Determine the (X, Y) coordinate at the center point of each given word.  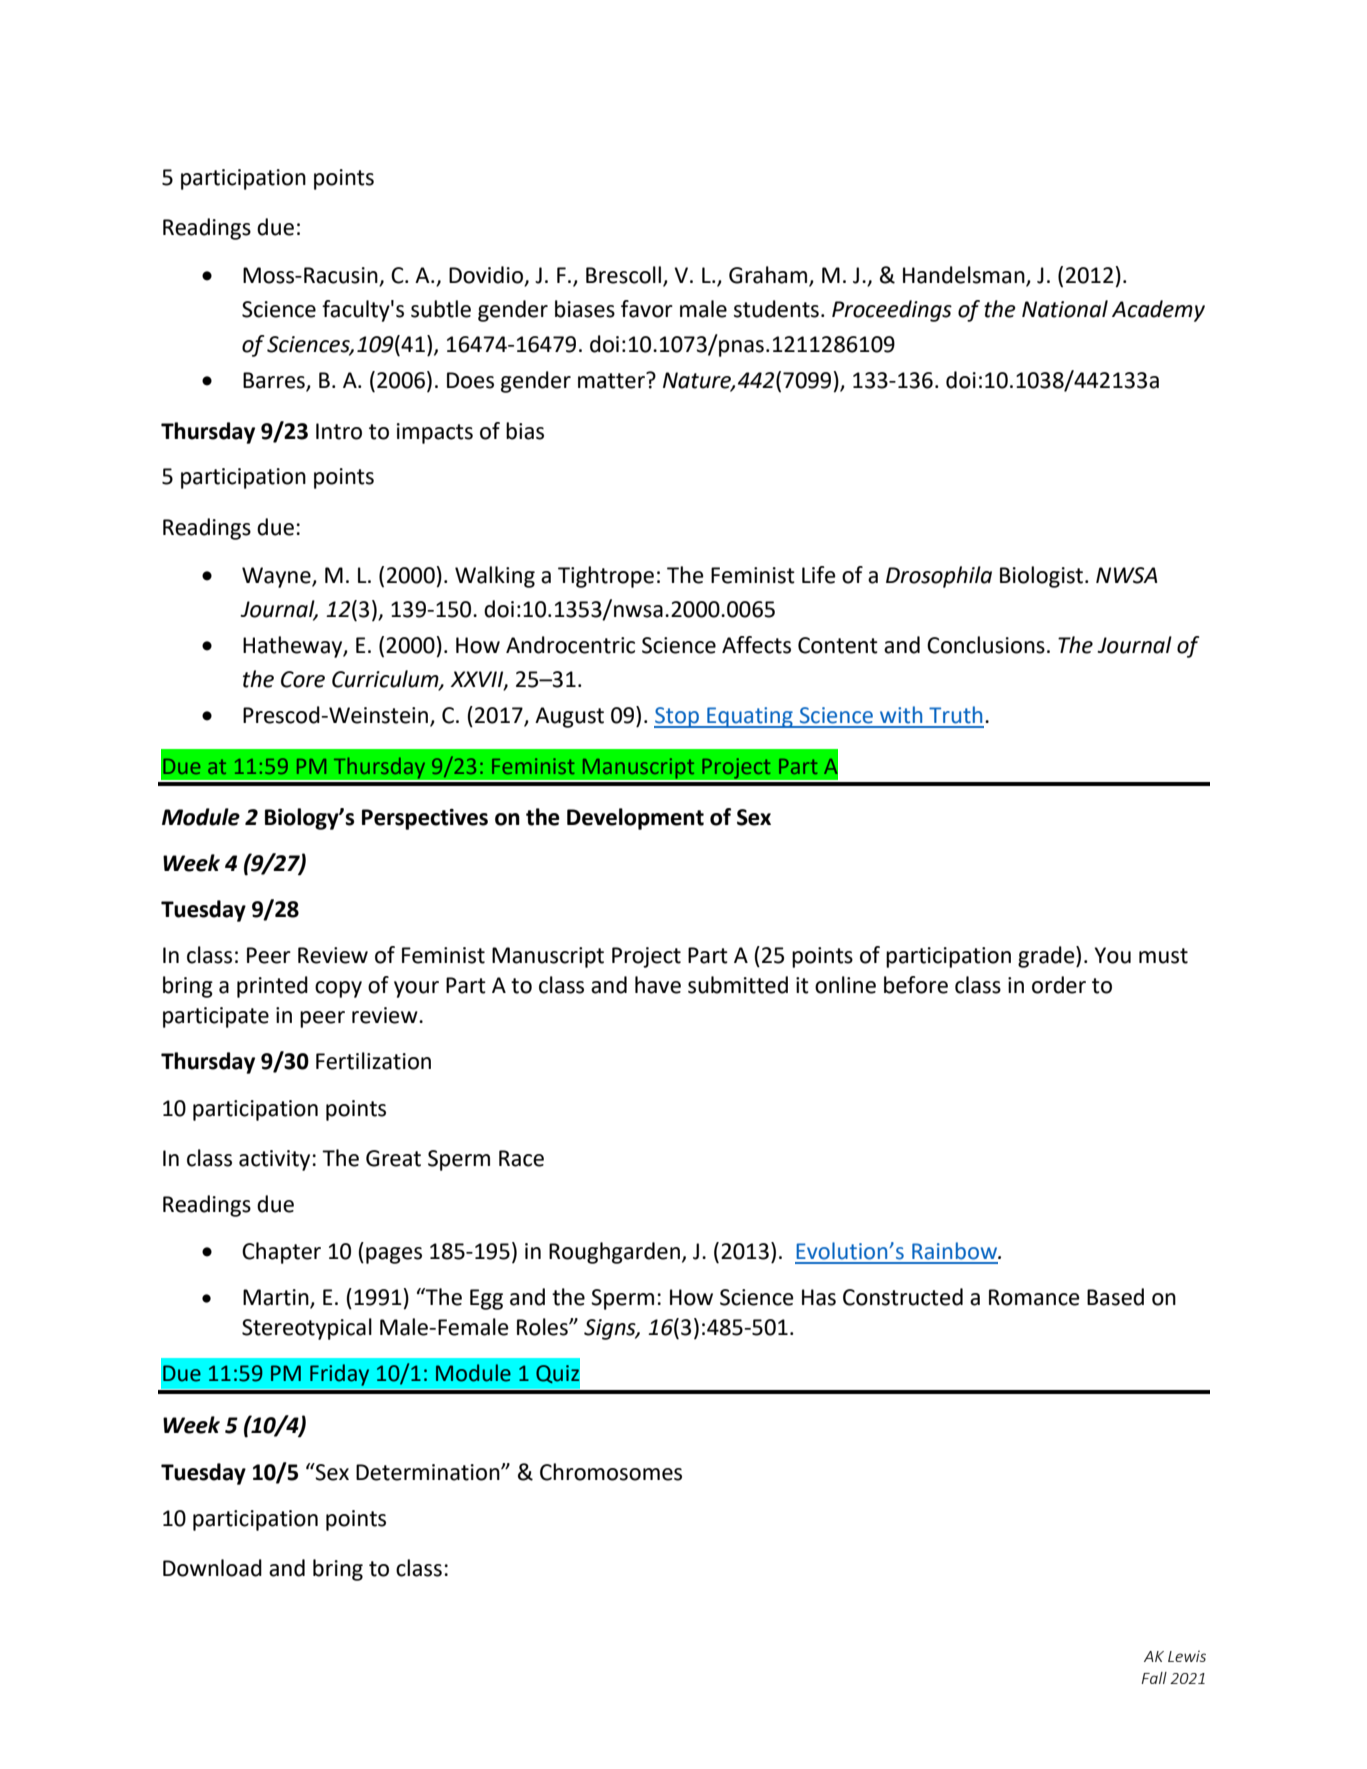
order (1059, 985)
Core (303, 679)
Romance (1034, 1297)
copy (338, 989)
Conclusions (986, 645)
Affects (756, 645)
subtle (441, 309)
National (1065, 309)
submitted (738, 985)
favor (647, 309)
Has (819, 1297)
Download (212, 1568)
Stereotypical (307, 1329)
